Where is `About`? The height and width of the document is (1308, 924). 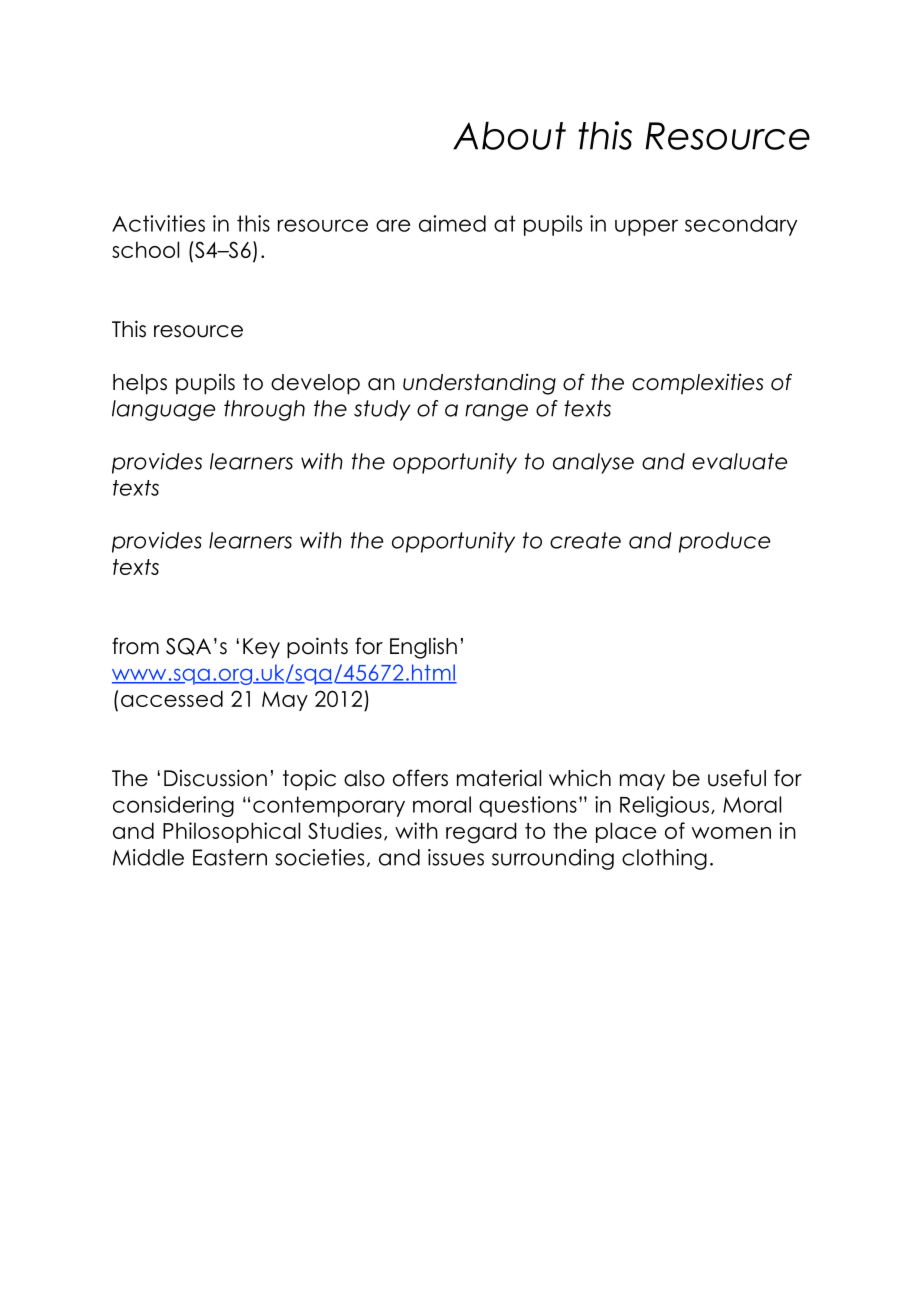
About is located at coordinates (509, 135).
